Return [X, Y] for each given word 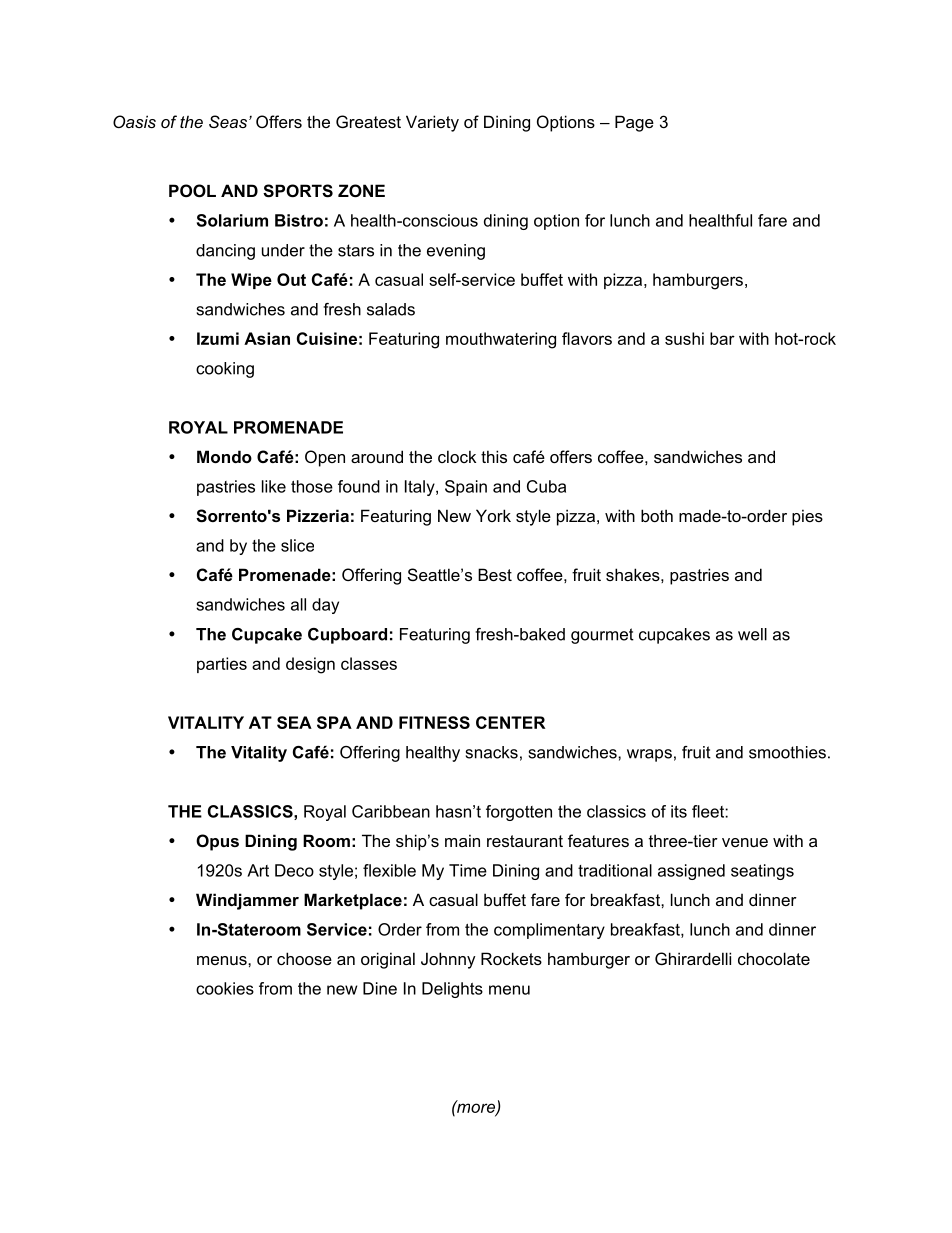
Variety [432, 123]
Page [634, 123]
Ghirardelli [693, 958]
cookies [225, 988]
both [657, 515]
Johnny [448, 960]
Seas [229, 121]
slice [297, 545]
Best [495, 574]
